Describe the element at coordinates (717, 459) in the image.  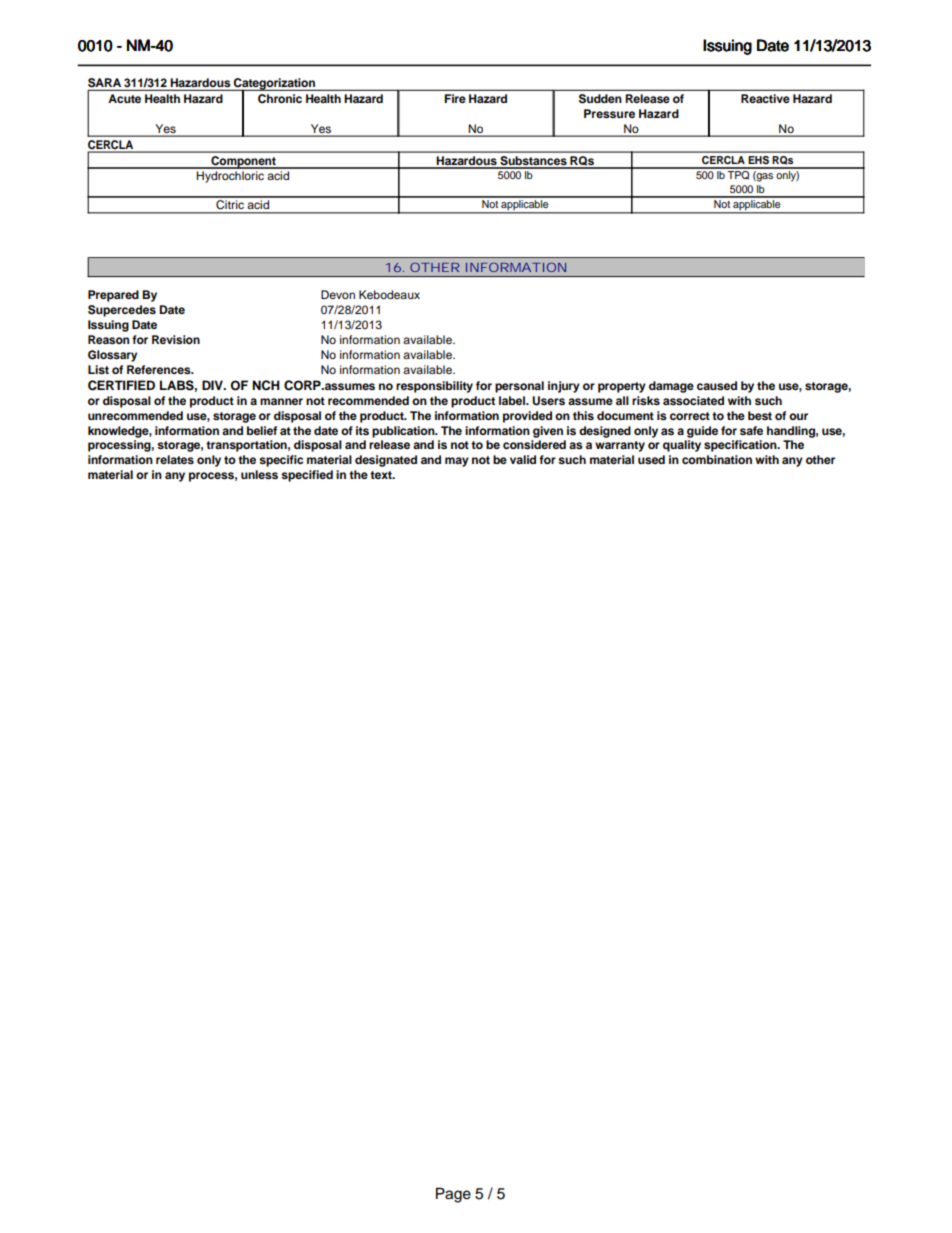
I see `combination` at that location.
